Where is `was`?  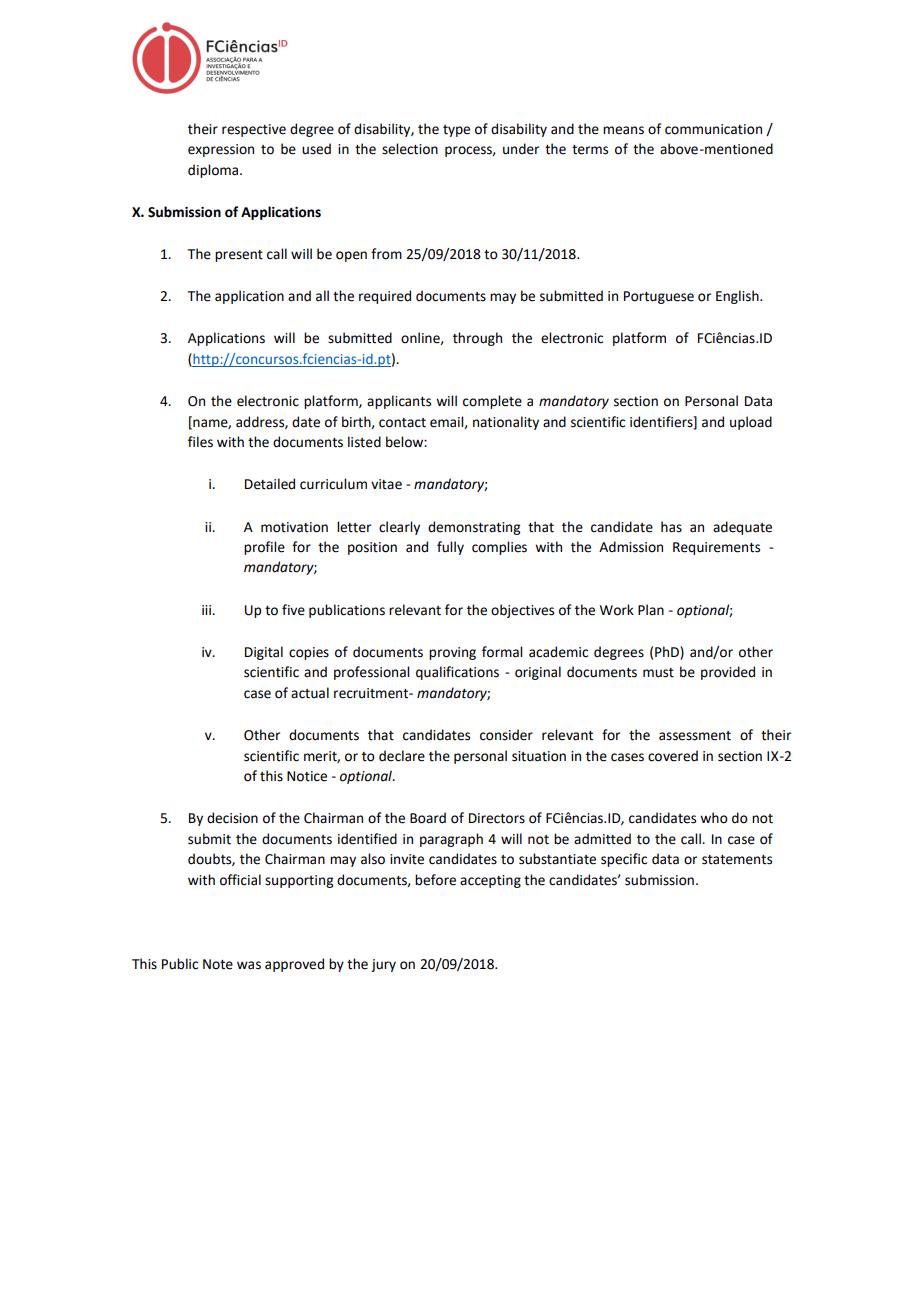 was is located at coordinates (249, 965).
